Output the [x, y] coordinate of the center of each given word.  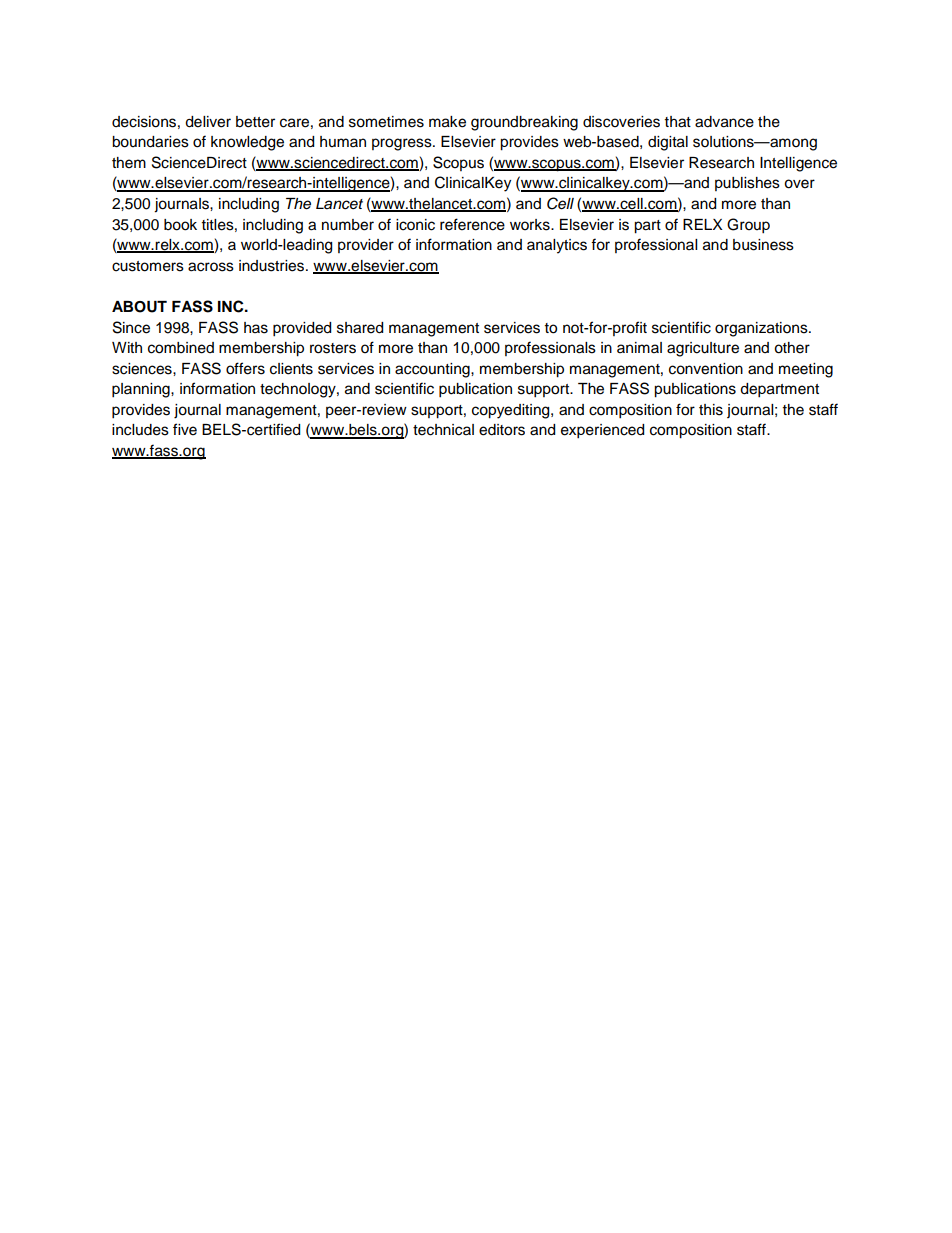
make [447, 122]
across [211, 267]
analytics [557, 246]
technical [443, 430]
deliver [208, 122]
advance [724, 122]
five [185, 429]
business [763, 245]
